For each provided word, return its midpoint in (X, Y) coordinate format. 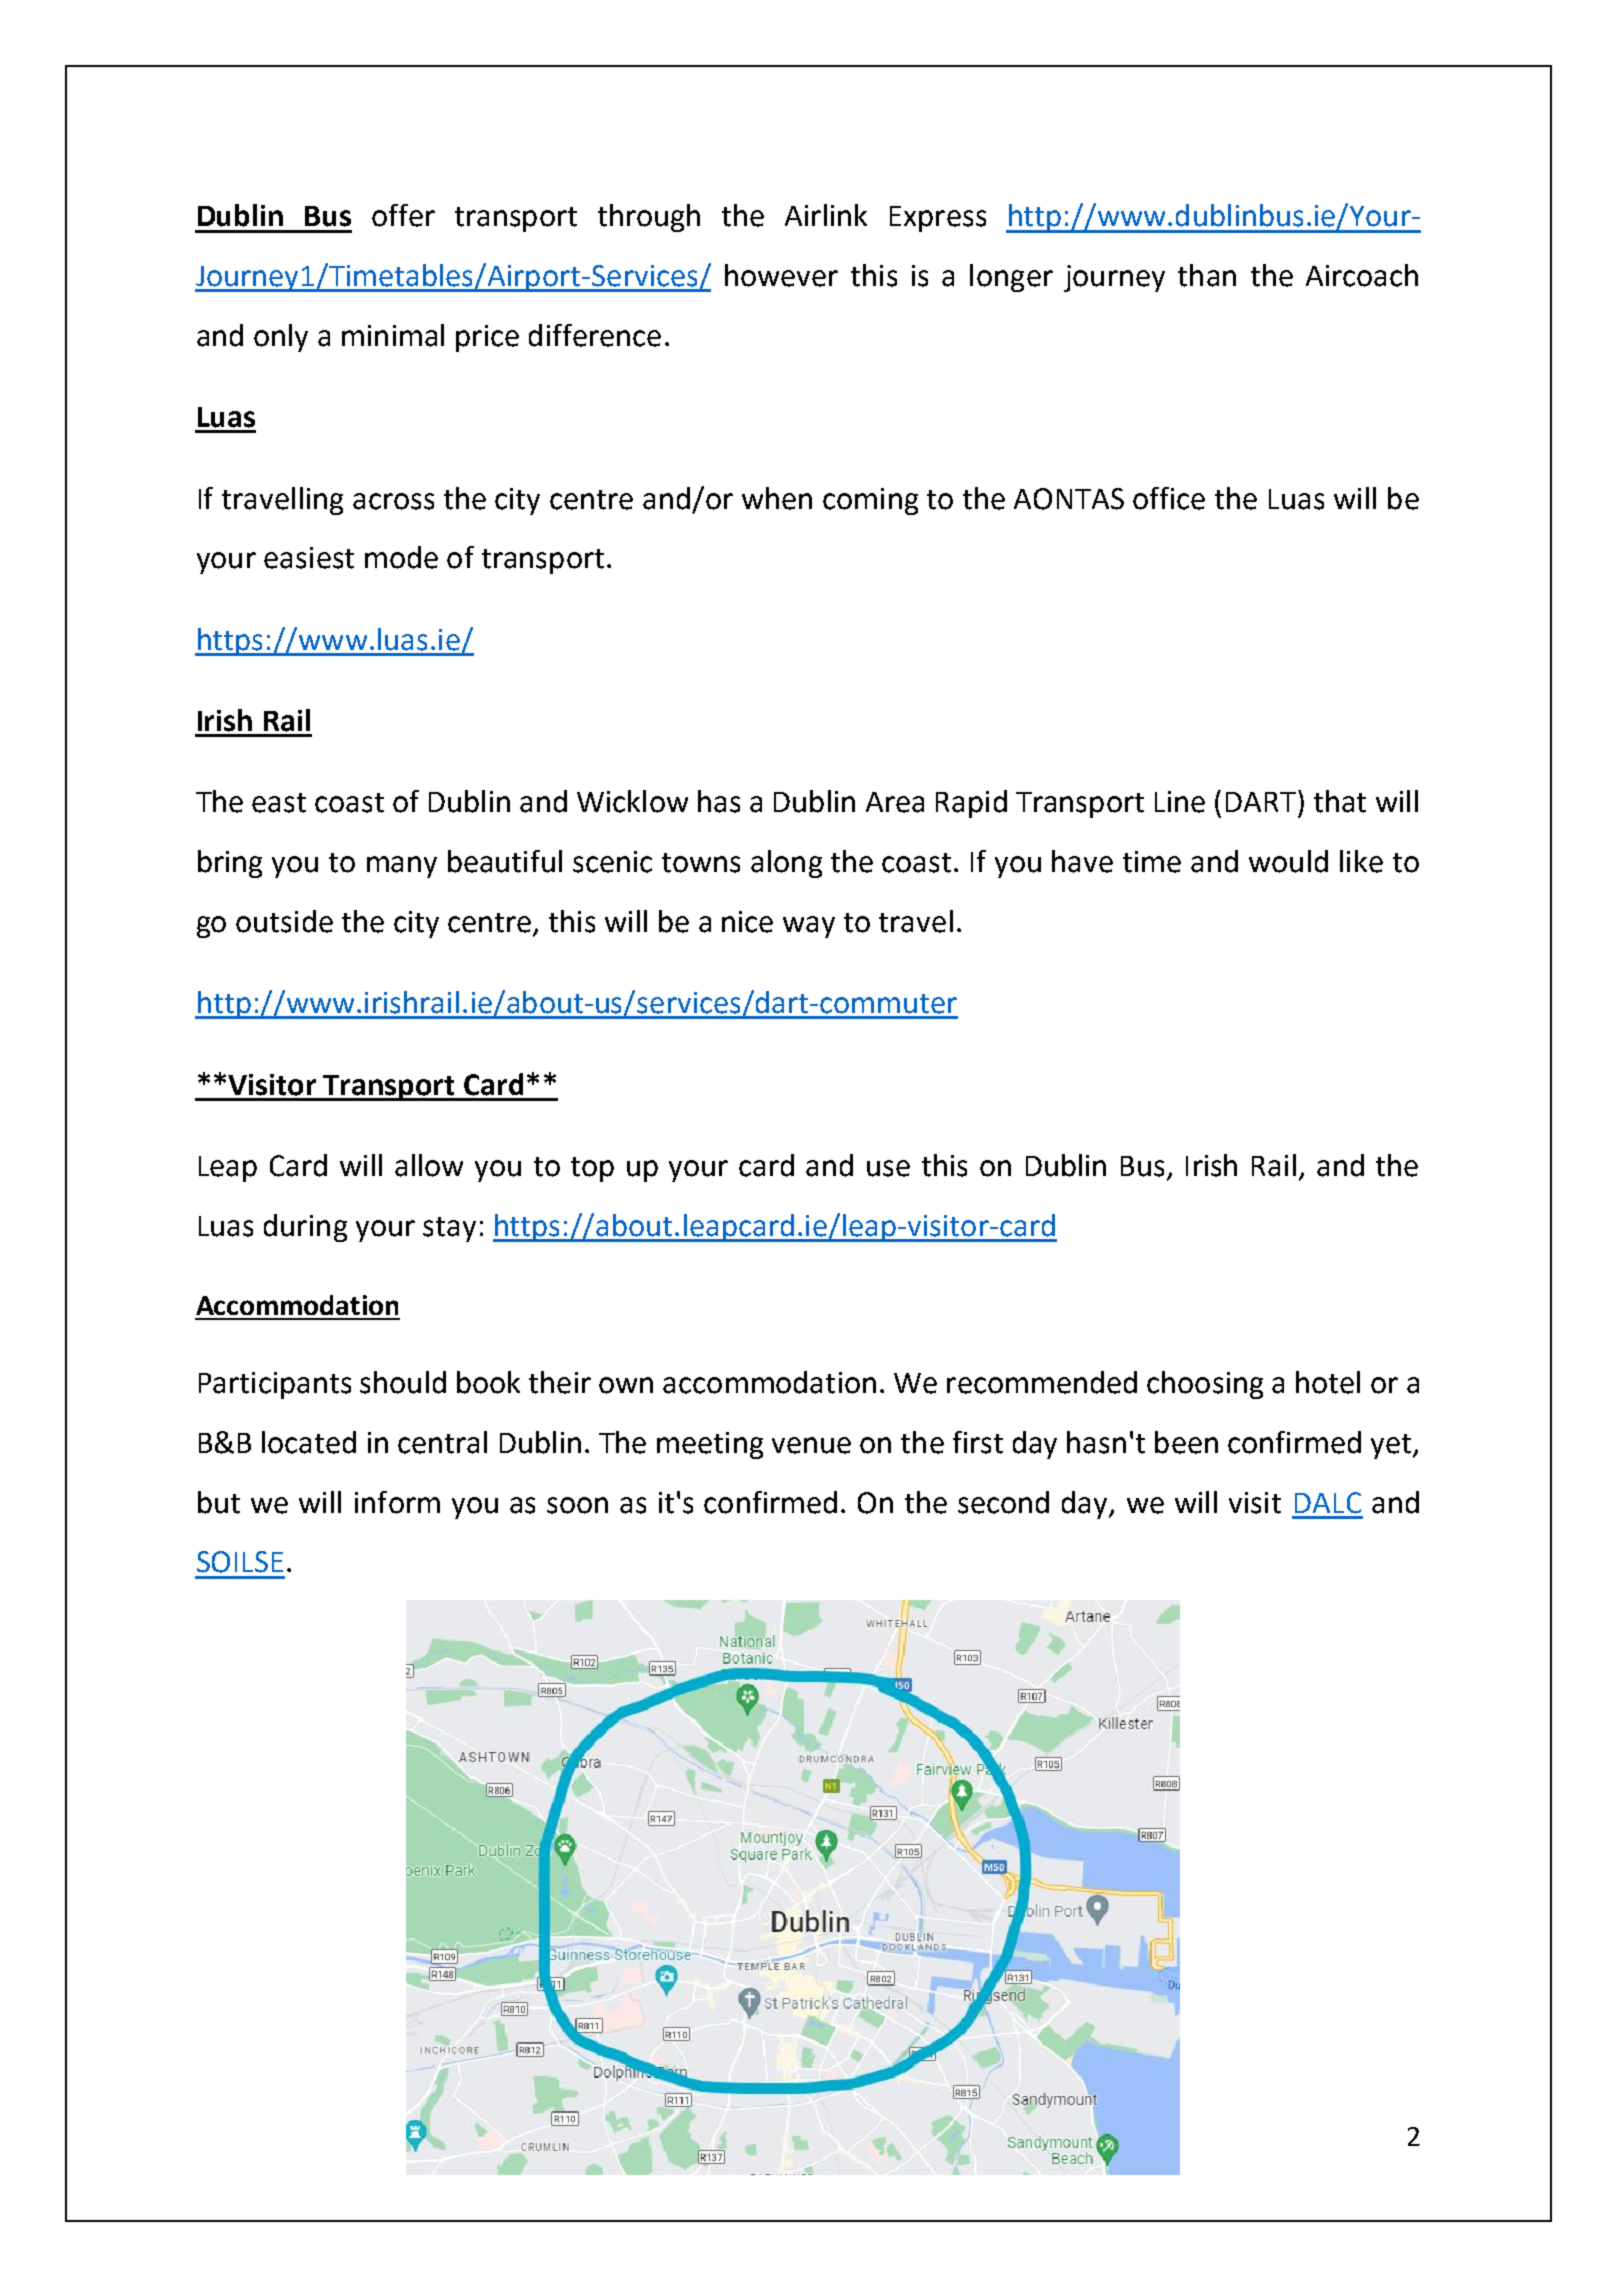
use (888, 1168)
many (402, 867)
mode (401, 557)
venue (811, 1445)
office (1169, 498)
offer (403, 215)
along (786, 864)
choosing (1205, 1385)
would (1288, 861)
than (1207, 275)
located (309, 1442)
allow (429, 1165)
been (1186, 1442)
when (777, 498)
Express (938, 219)
